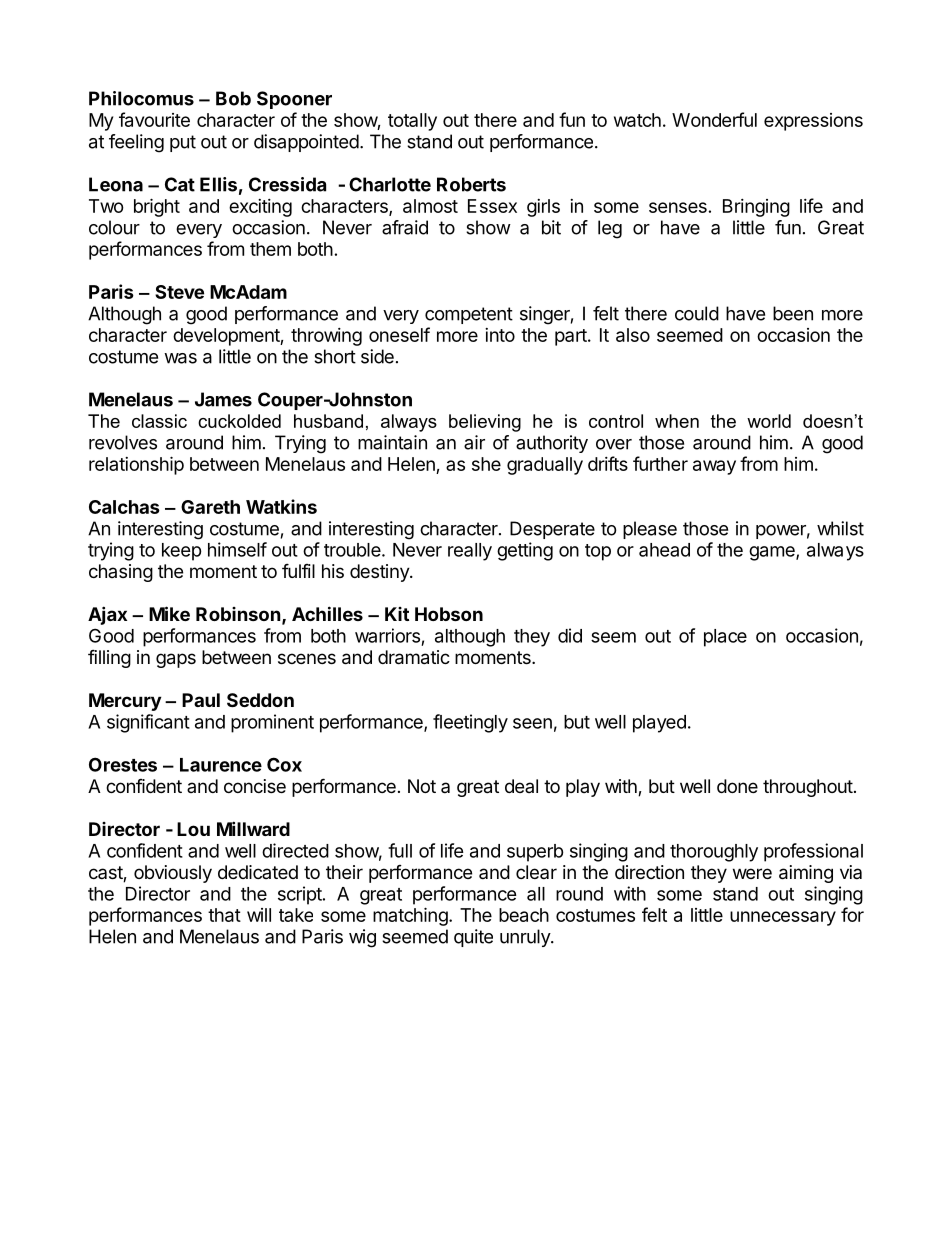  Describe the element at coordinates (473, 938) in the page. I see `quite` at that location.
